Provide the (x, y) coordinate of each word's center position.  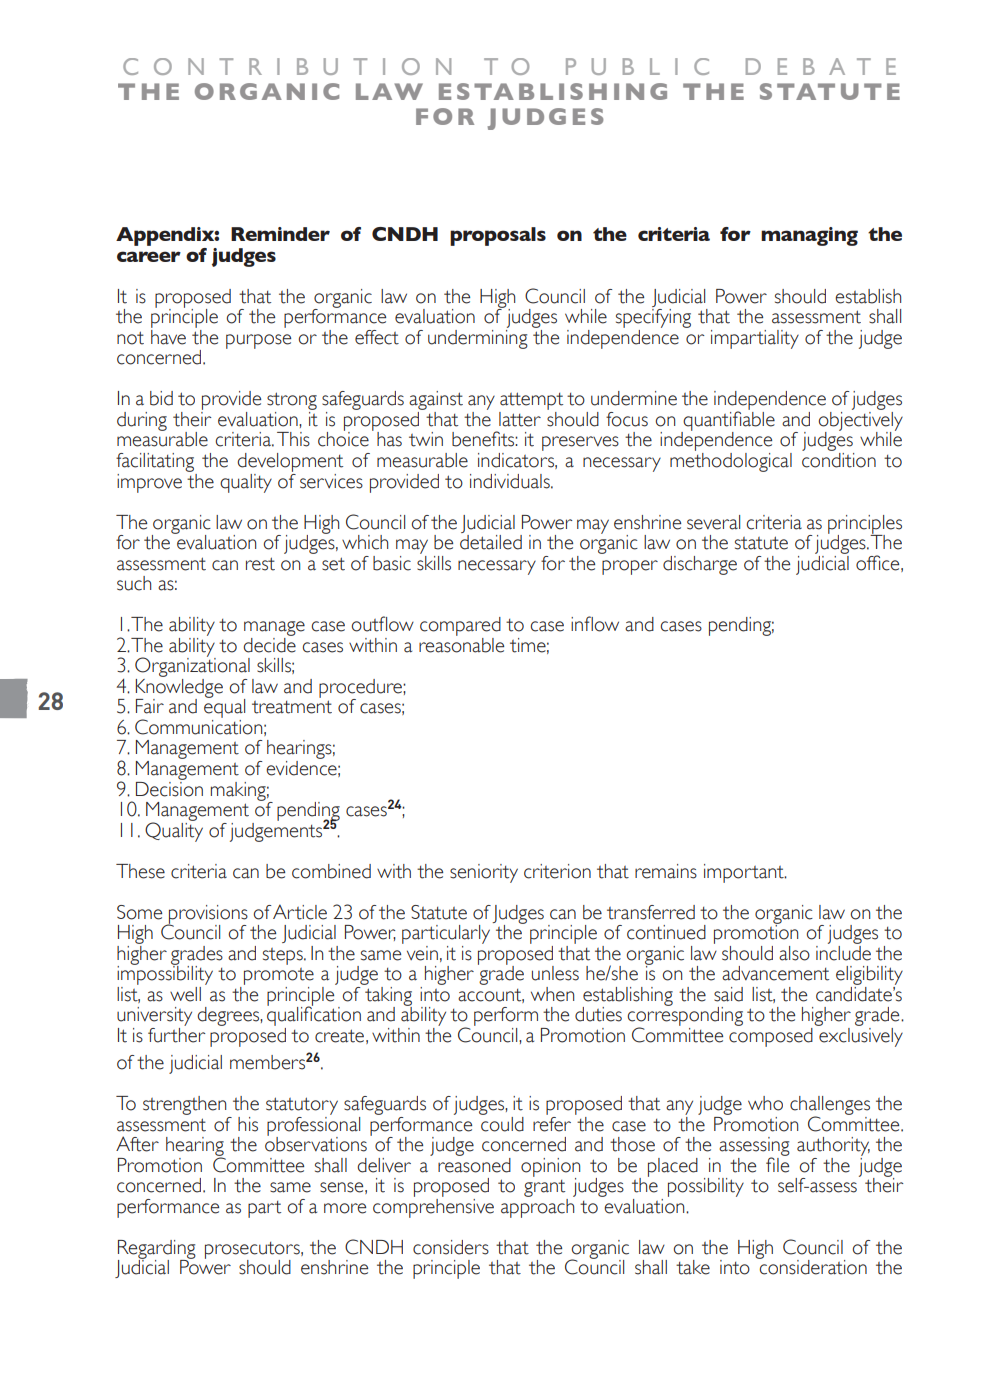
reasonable (461, 644)
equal (224, 709)
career (149, 256)
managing (809, 236)
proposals (498, 236)
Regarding (157, 1250)
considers (451, 1247)
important (745, 873)
